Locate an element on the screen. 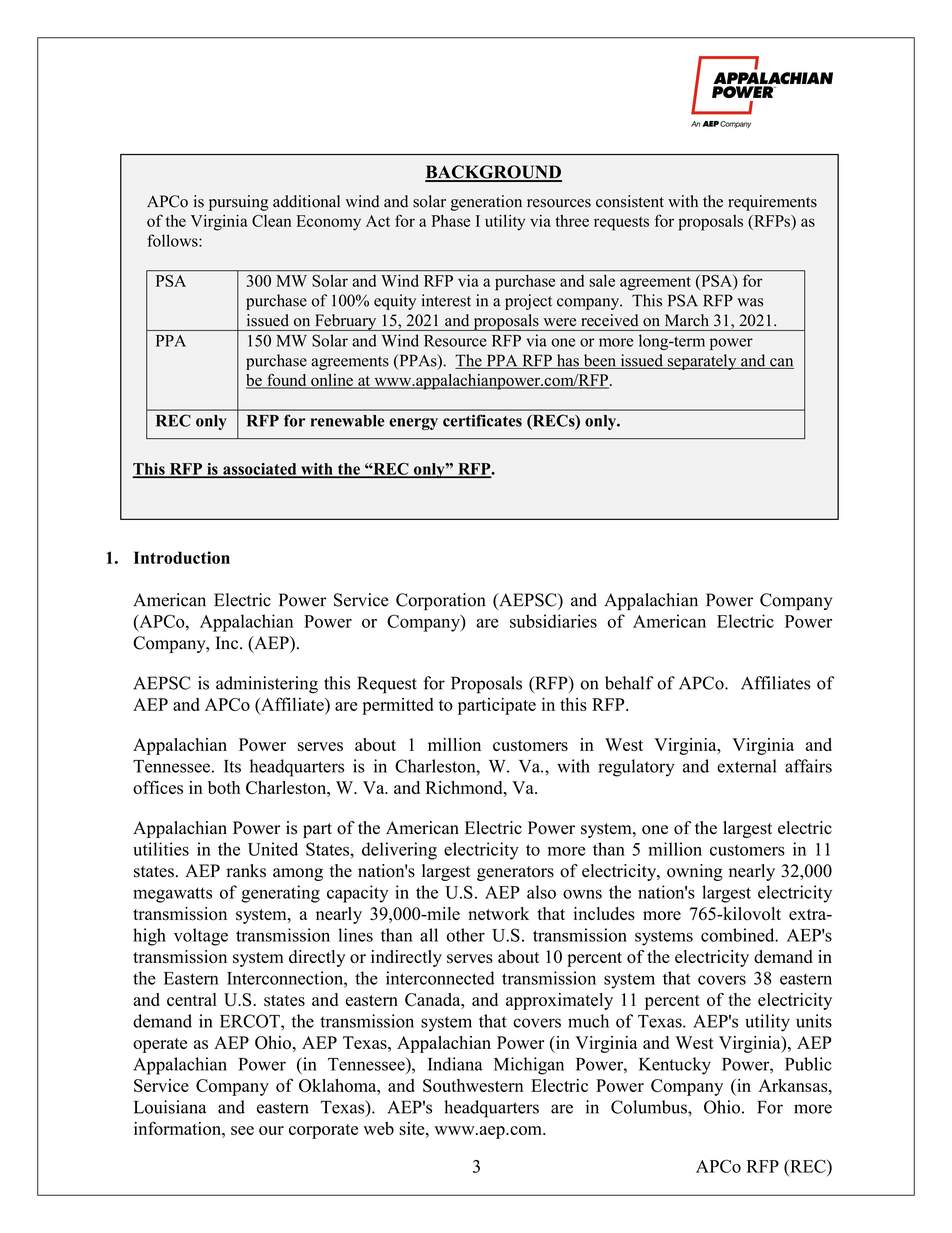 This screenshot has height=1233, width=952. separately is located at coordinates (702, 362).
